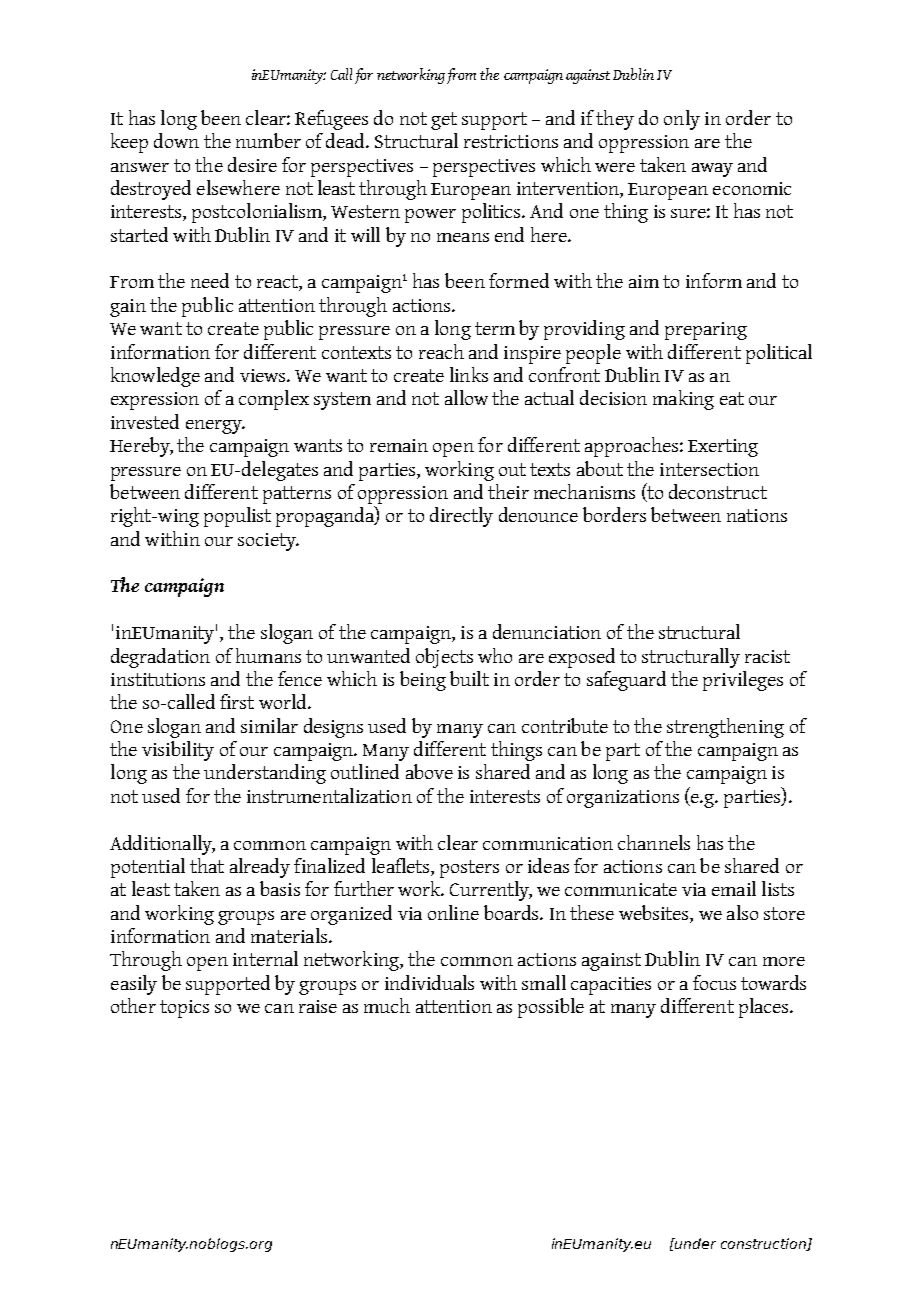 Image resolution: width=924 pixels, height=1308 pixels. I want to click on get, so click(444, 121).
